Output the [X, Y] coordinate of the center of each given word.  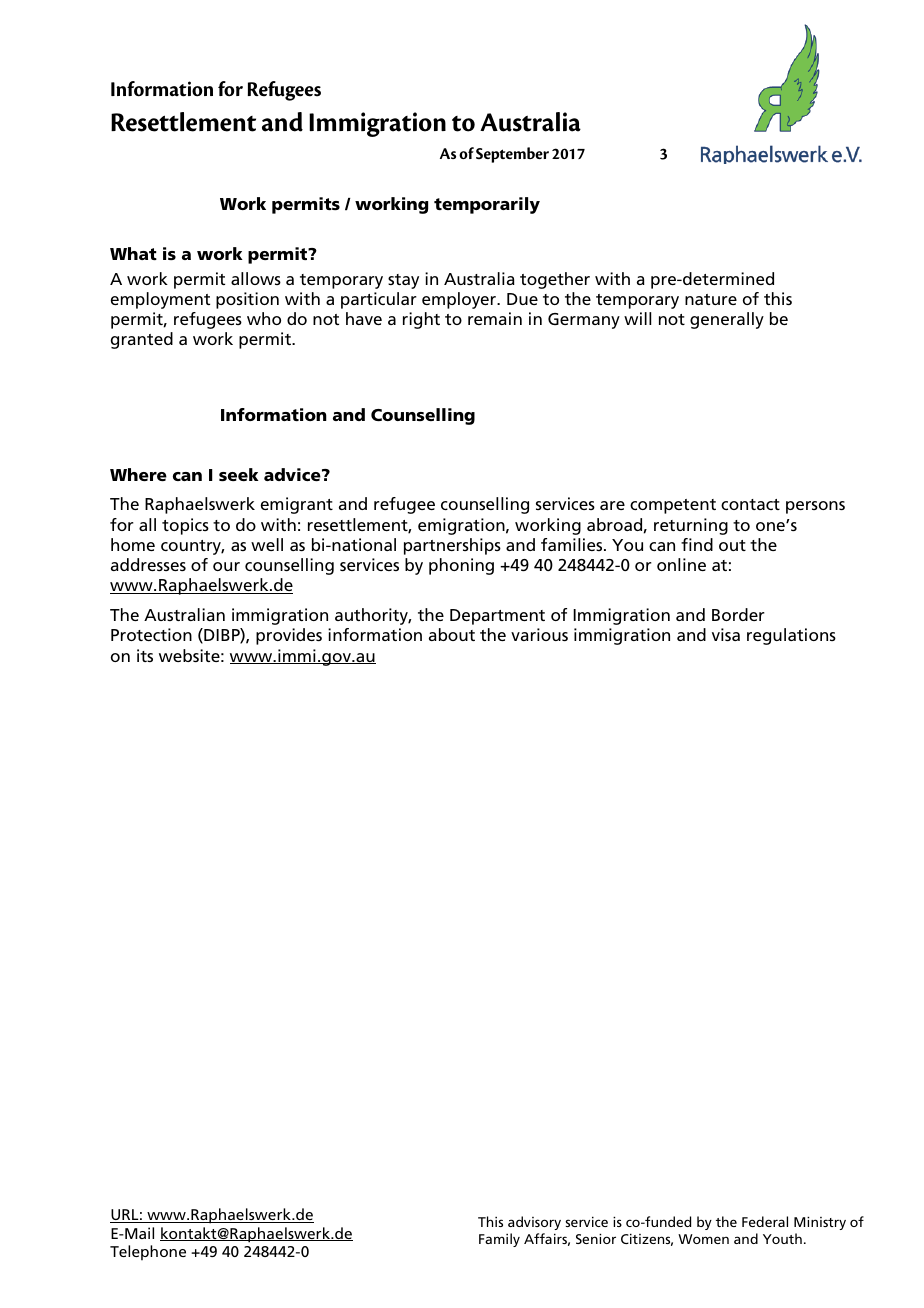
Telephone [148, 1252]
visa [726, 634]
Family [499, 1240]
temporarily [487, 205]
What [133, 253]
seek [239, 474]
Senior [596, 1238]
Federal [765, 1221]
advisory [534, 1223]
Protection [151, 634]
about [452, 634]
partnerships [452, 546]
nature [711, 299]
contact [750, 504]
